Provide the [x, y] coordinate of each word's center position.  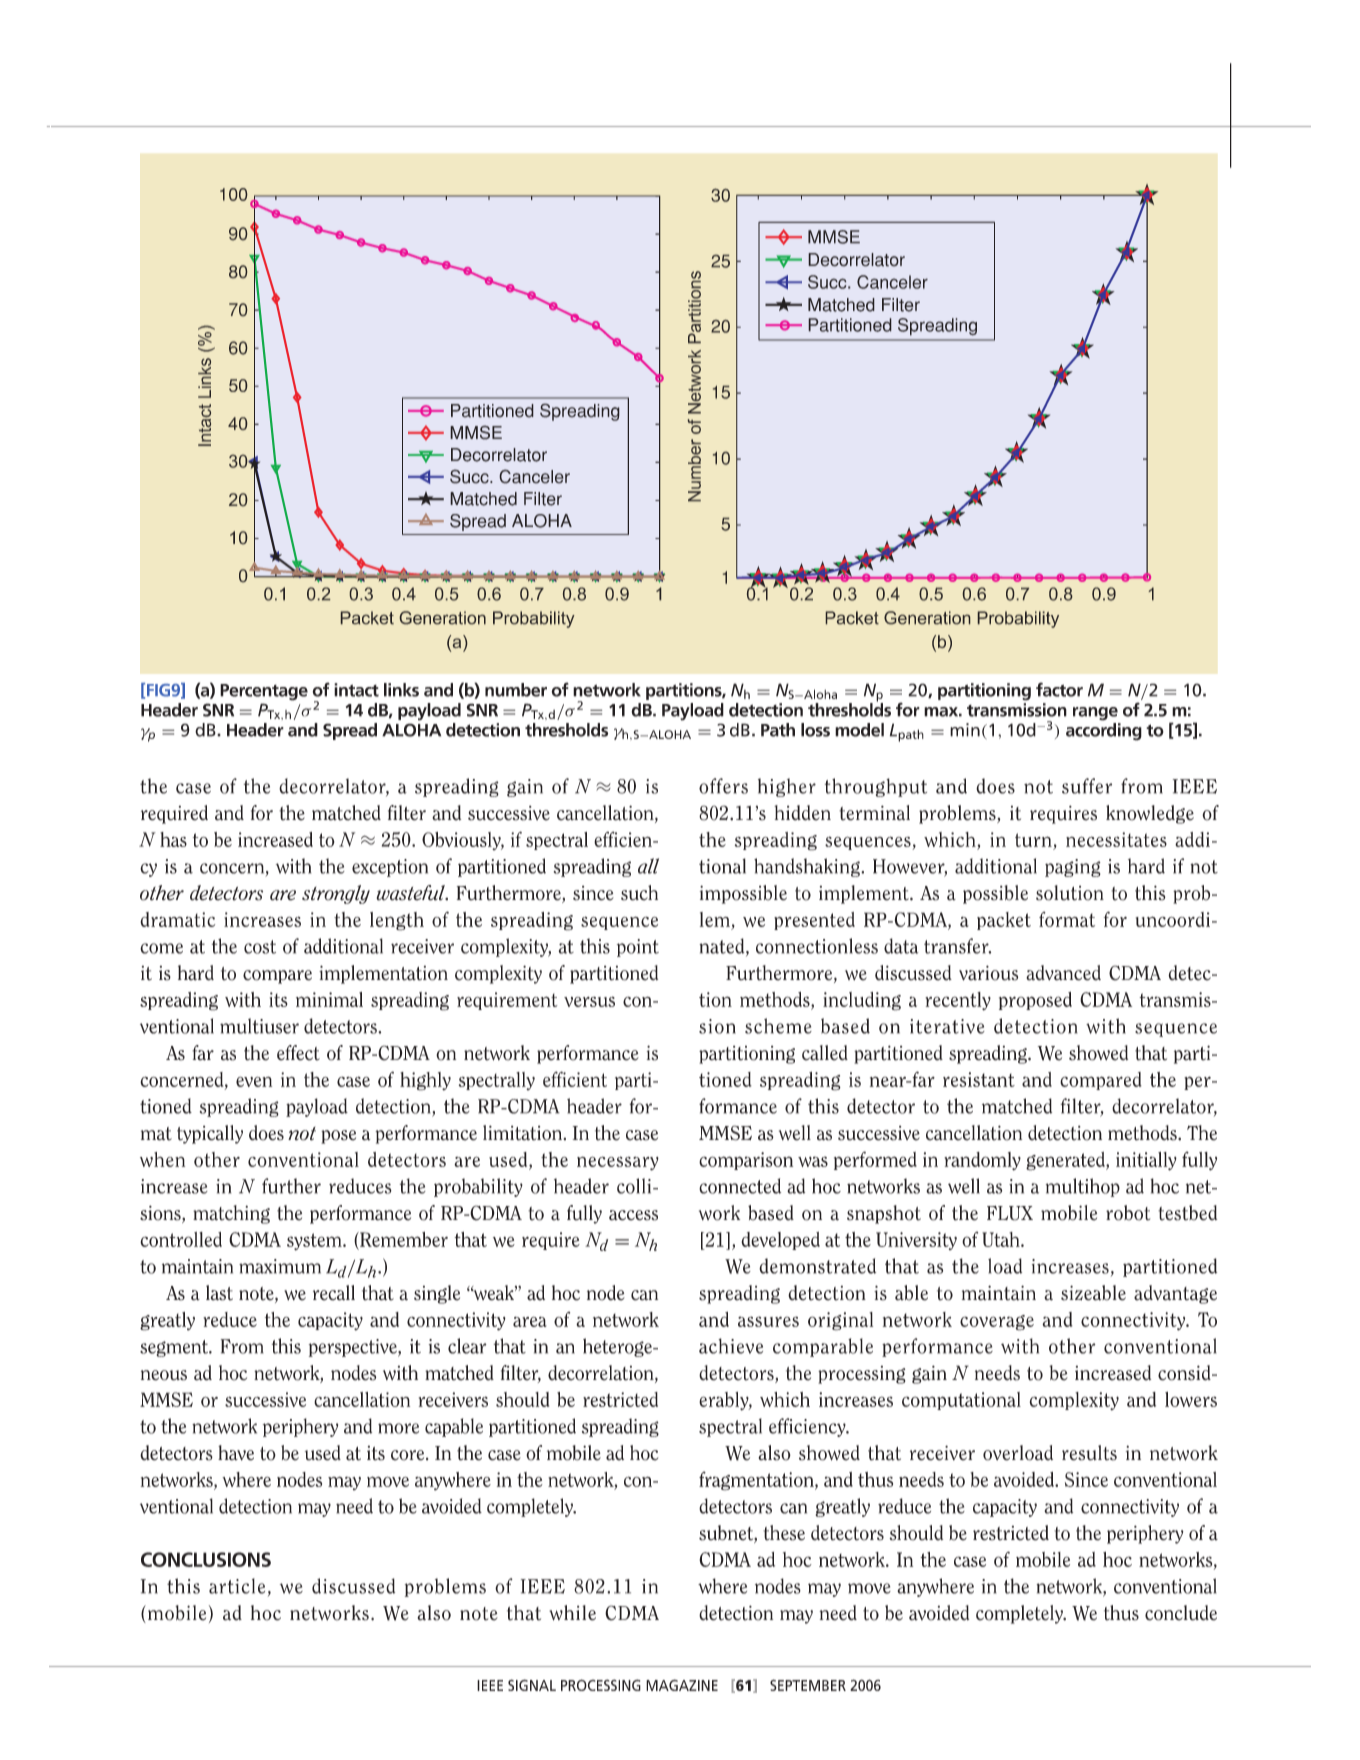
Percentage [264, 692]
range [1095, 714]
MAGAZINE [682, 1685]
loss [815, 730]
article [237, 1586]
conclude [1181, 1613]
